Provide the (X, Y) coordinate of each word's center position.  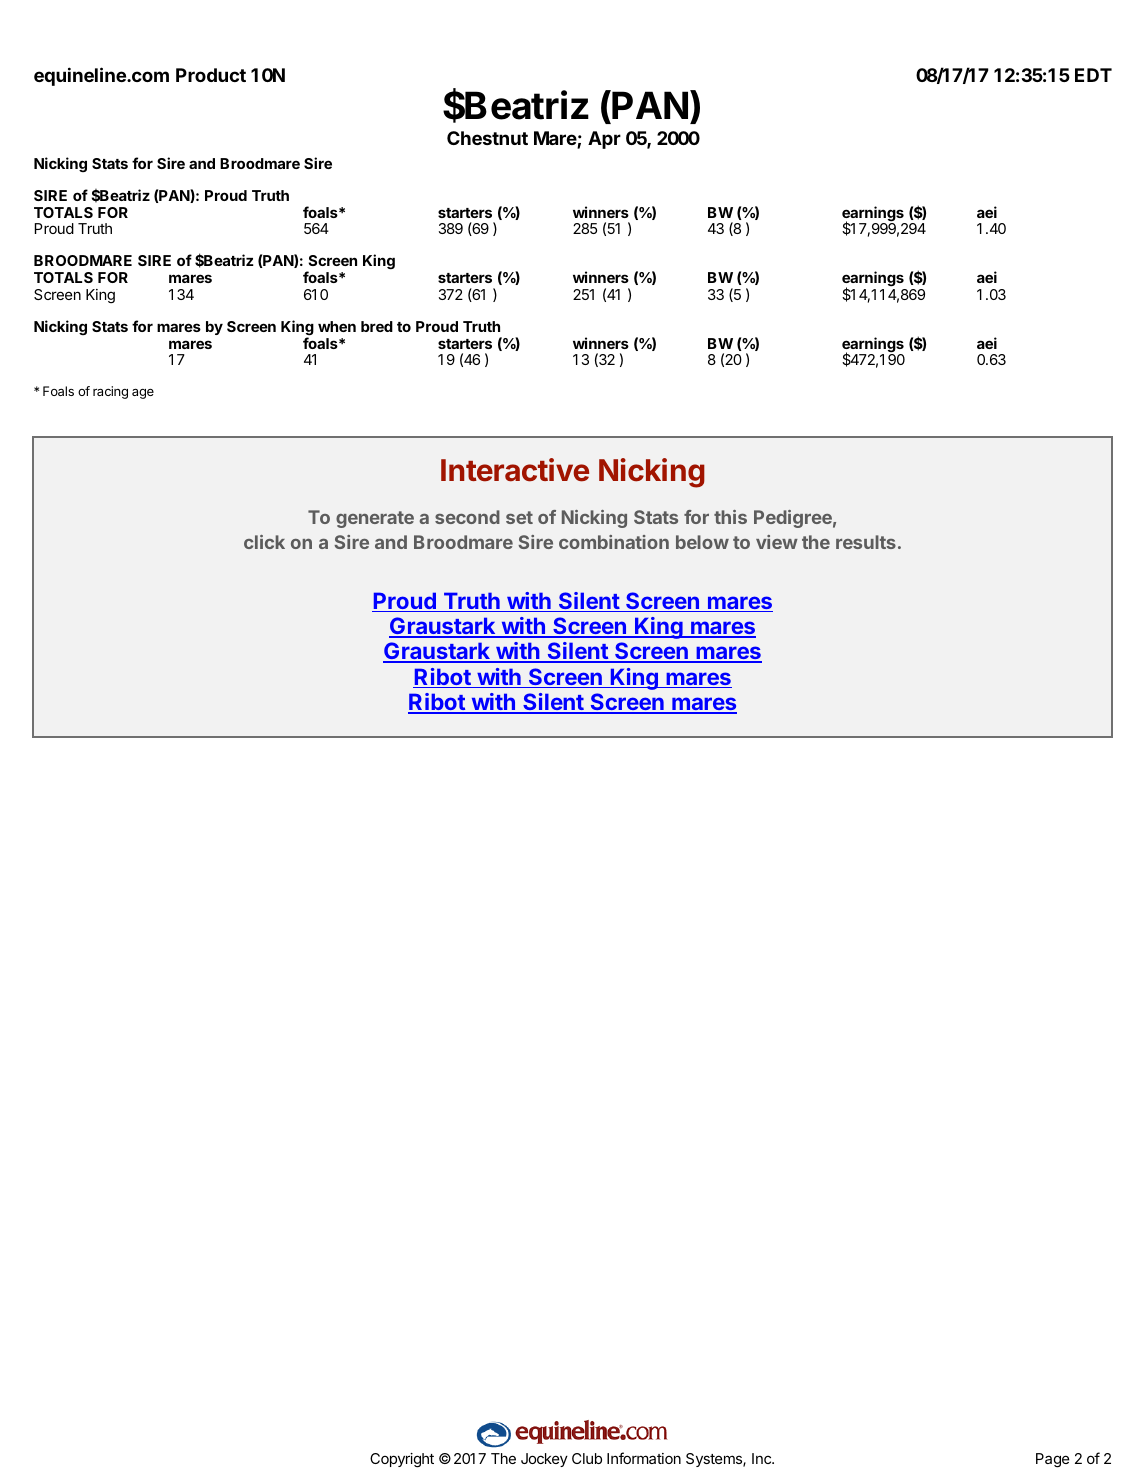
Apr (604, 140)
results (866, 542)
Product (211, 75)
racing (110, 392)
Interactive (515, 470)
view (777, 542)
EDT (1093, 75)
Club (587, 1458)
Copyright (402, 1460)
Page (1053, 1460)
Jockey (544, 1460)
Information (644, 1458)
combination (614, 542)
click (264, 542)
